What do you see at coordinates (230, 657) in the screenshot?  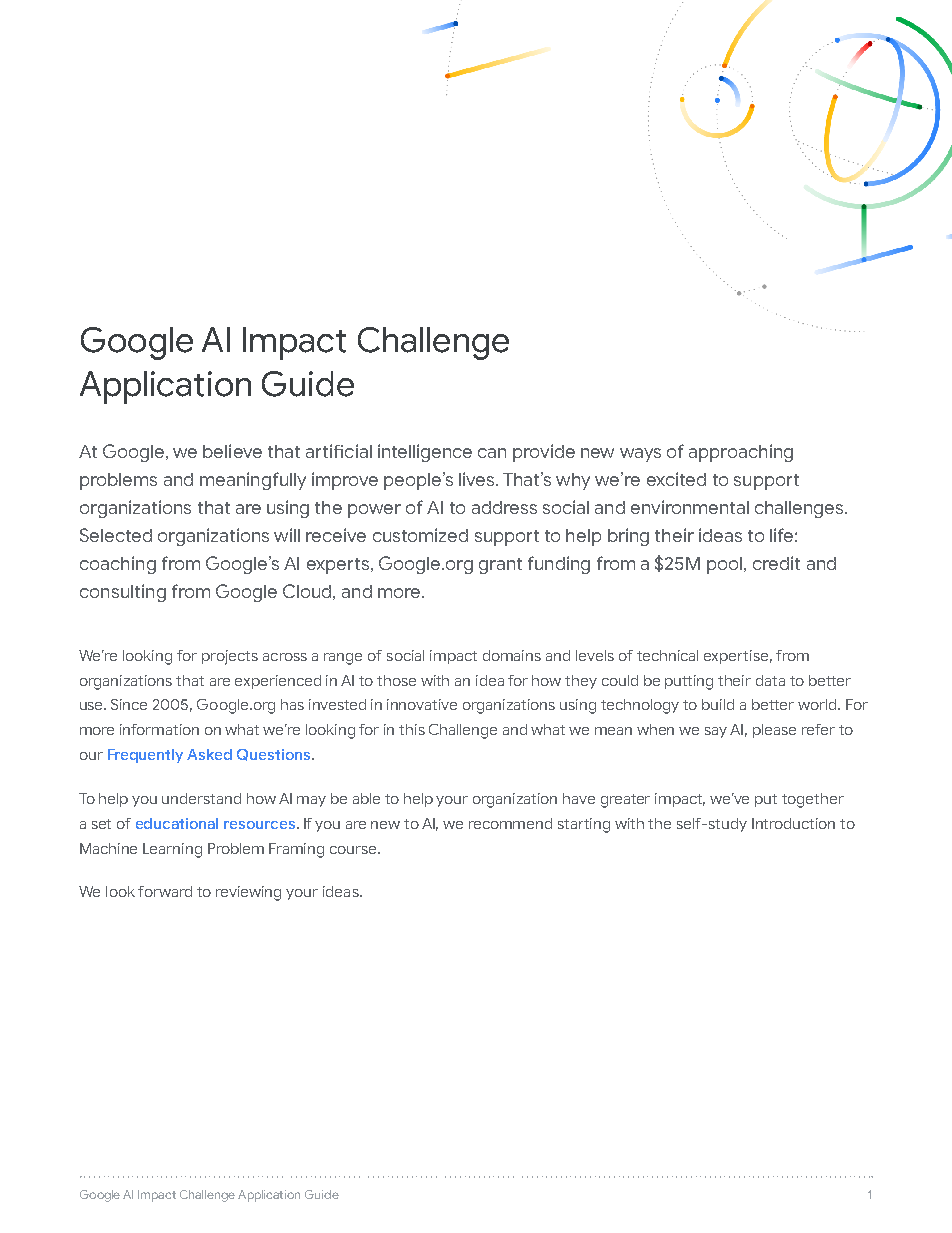 I see `projects` at bounding box center [230, 657].
